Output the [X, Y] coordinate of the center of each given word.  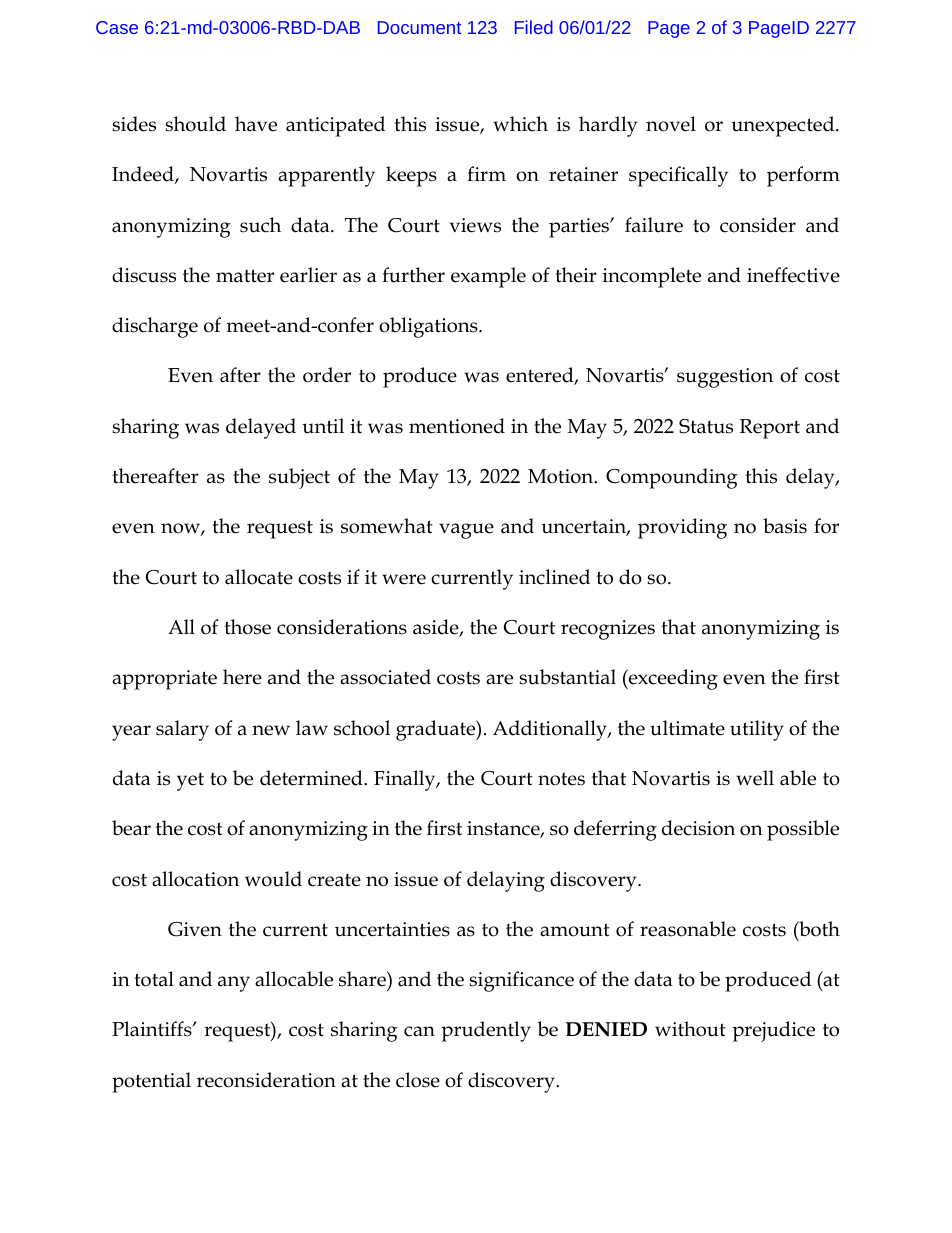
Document [419, 27]
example [488, 277]
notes [561, 779]
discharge [155, 327]
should [195, 124]
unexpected [784, 126]
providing [682, 528]
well [755, 778]
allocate [259, 577]
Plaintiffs [153, 1029]
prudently [486, 1031]
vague [466, 531]
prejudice [773, 1031]
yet [190, 782]
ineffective [793, 275]
